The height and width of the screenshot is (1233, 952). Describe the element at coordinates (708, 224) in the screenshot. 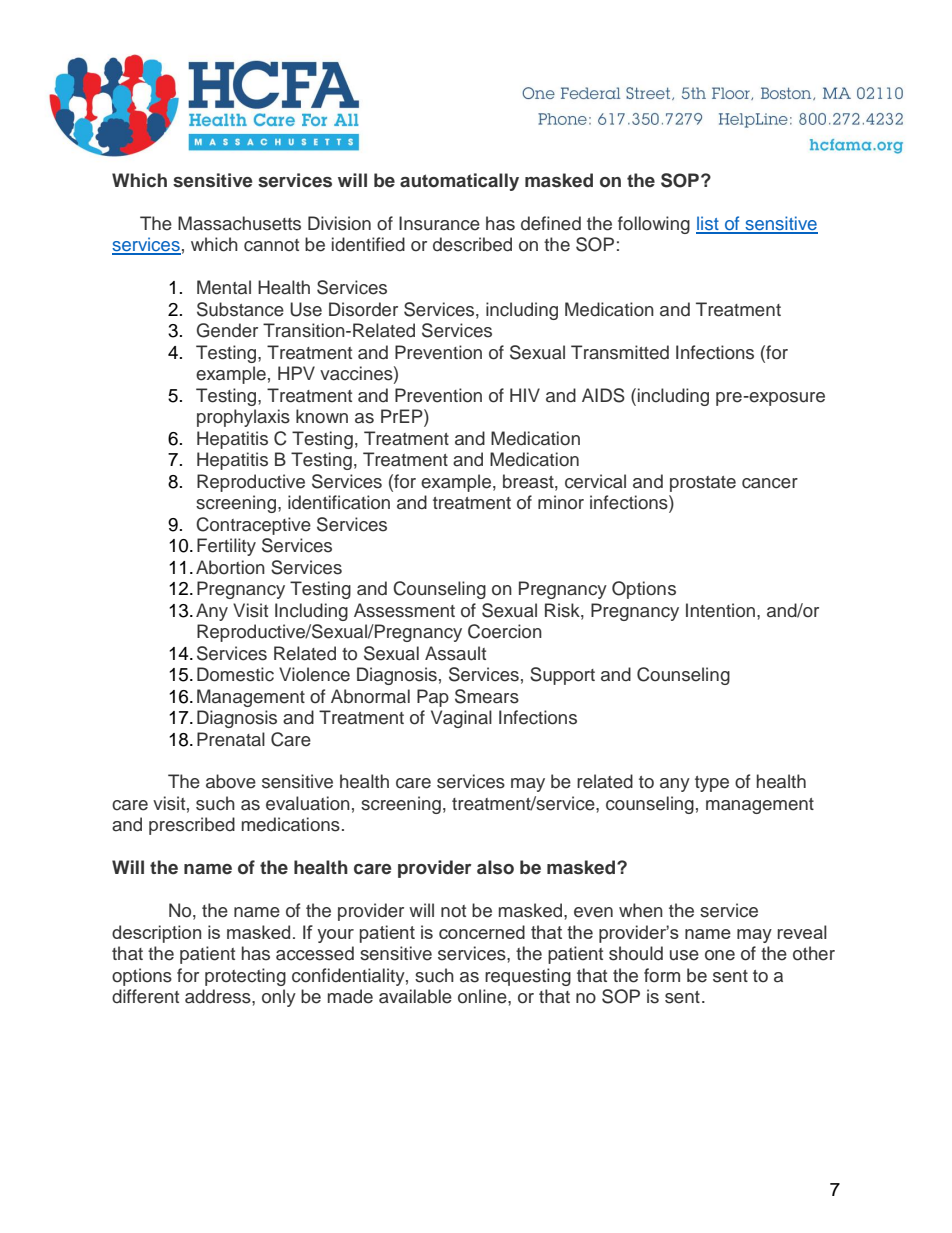

I see `list` at that location.
